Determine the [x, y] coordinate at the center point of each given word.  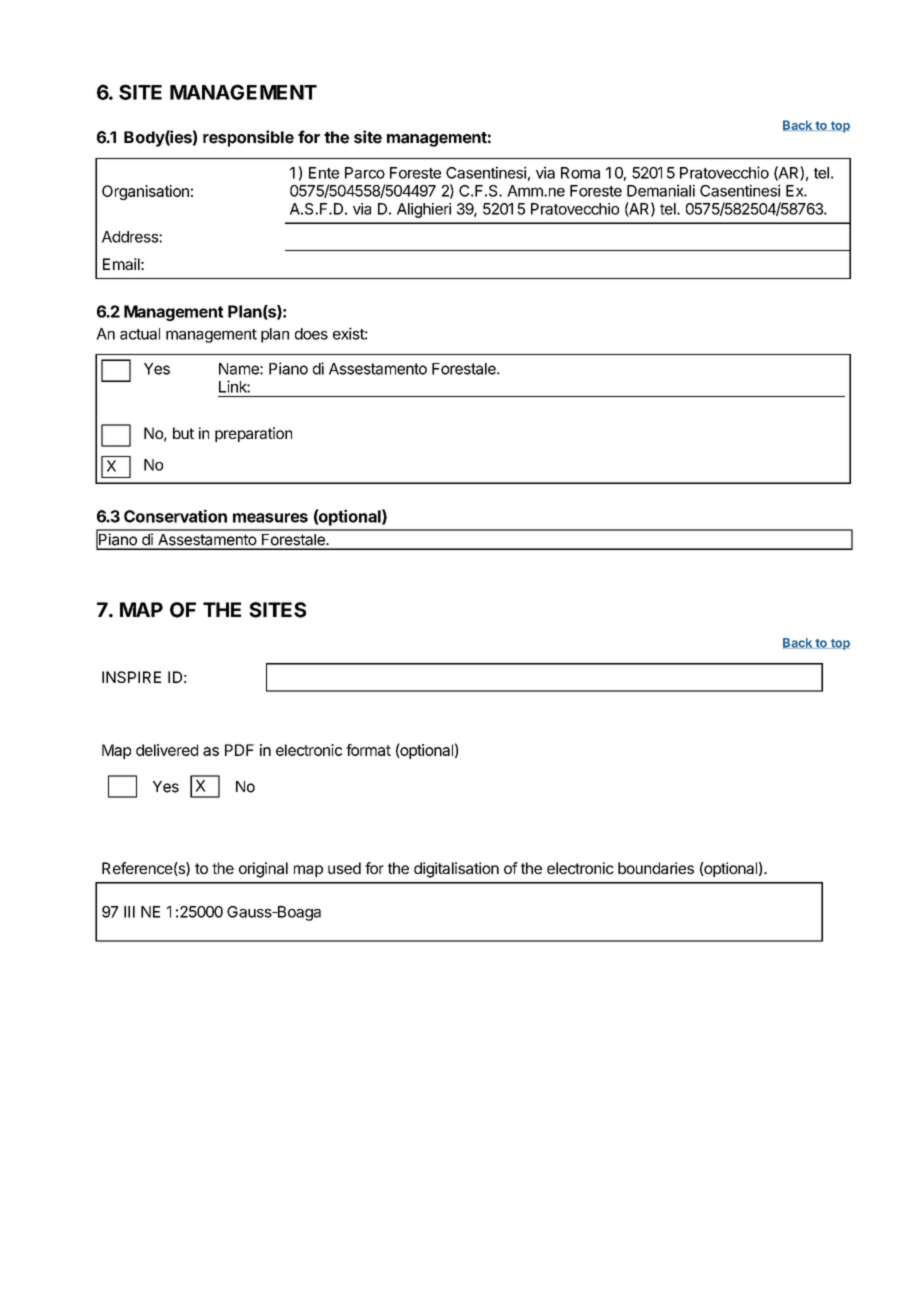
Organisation [145, 192]
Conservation [175, 516]
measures [270, 518]
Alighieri [424, 210]
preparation [253, 434]
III [129, 912]
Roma [580, 173]
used [344, 868]
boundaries [656, 868]
